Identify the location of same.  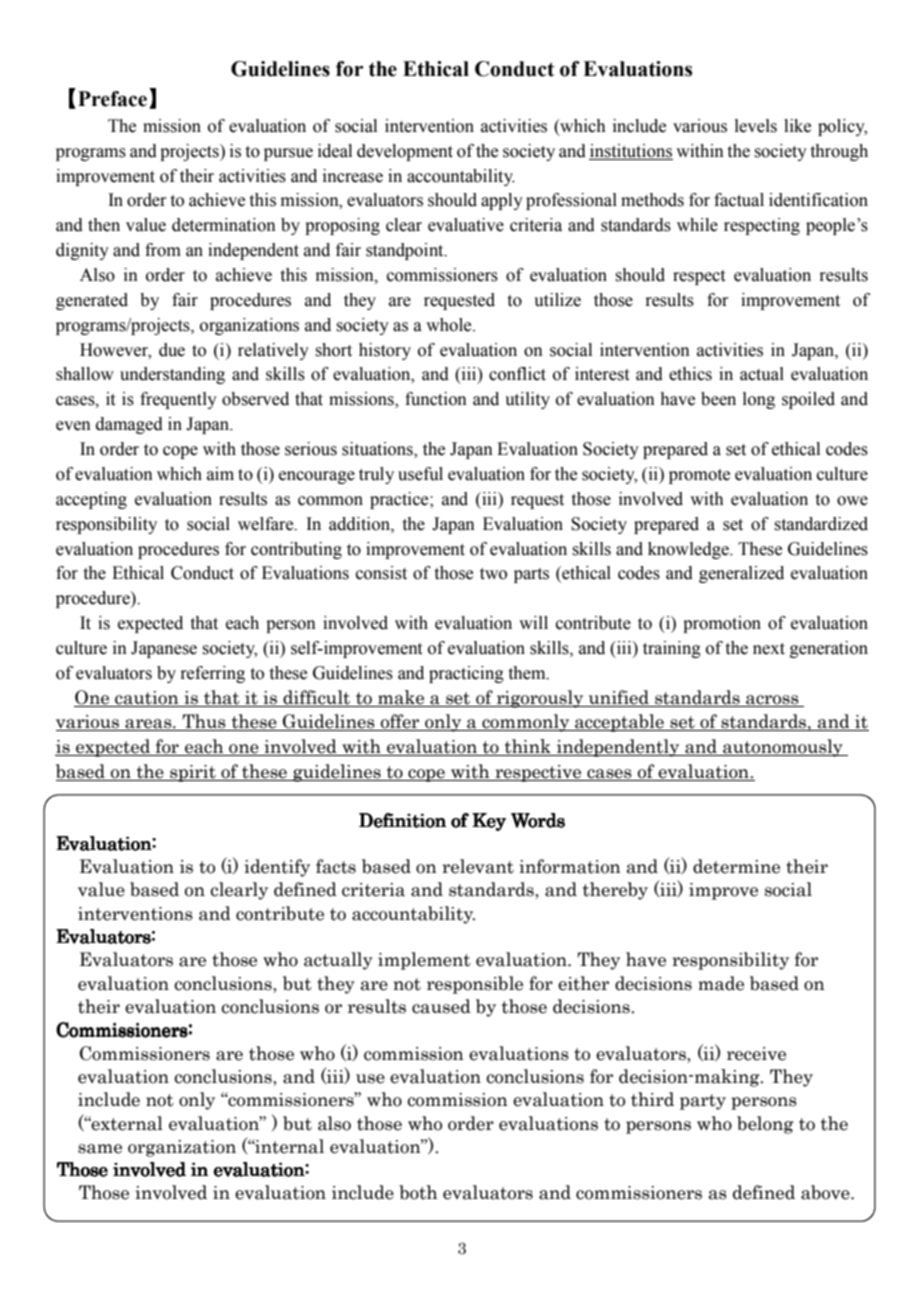
(100, 1149).
